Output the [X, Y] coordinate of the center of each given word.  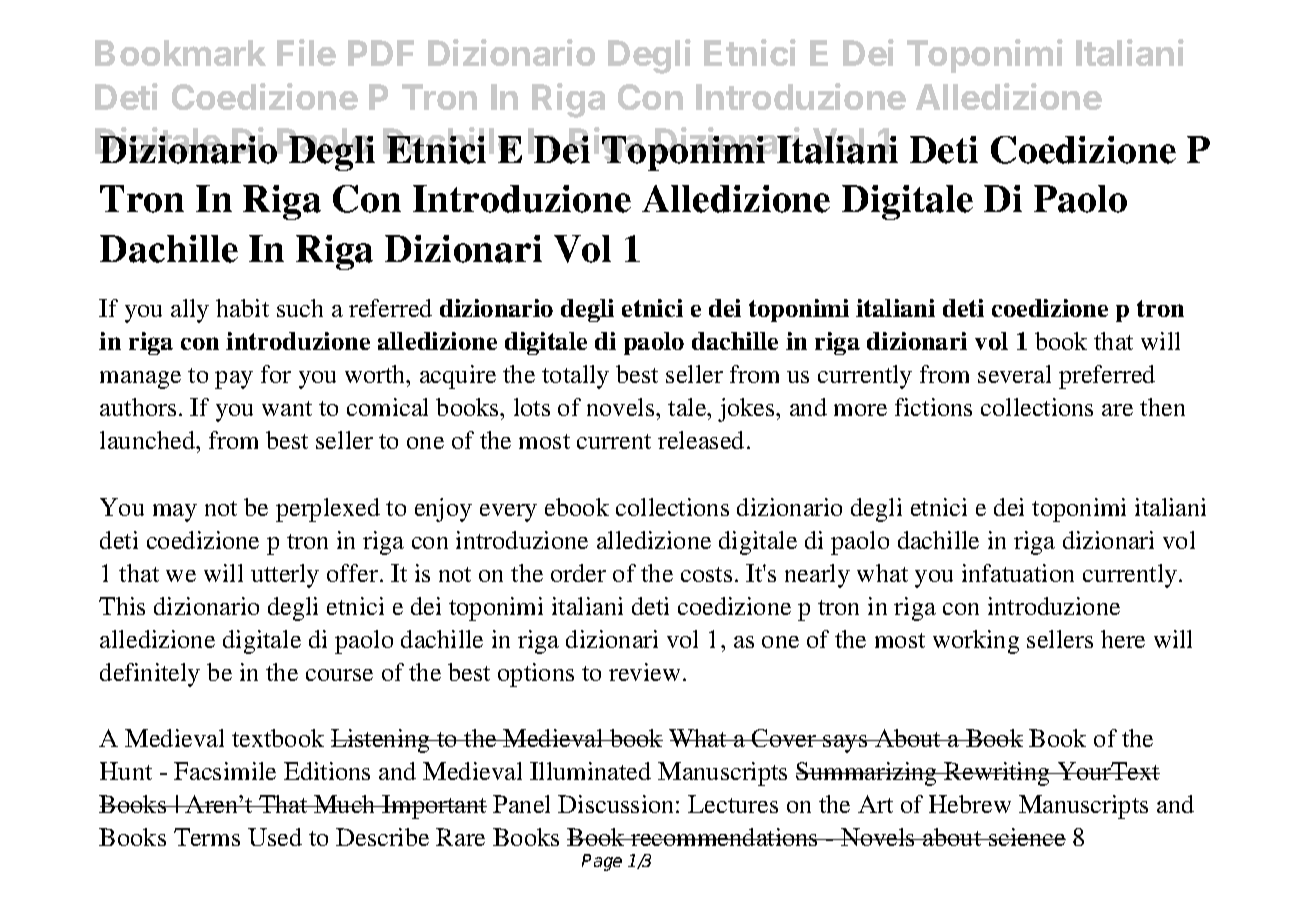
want [287, 408]
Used [275, 837]
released [701, 440]
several [1014, 374]
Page [602, 862]
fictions [933, 407]
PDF [381, 53]
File [306, 52]
